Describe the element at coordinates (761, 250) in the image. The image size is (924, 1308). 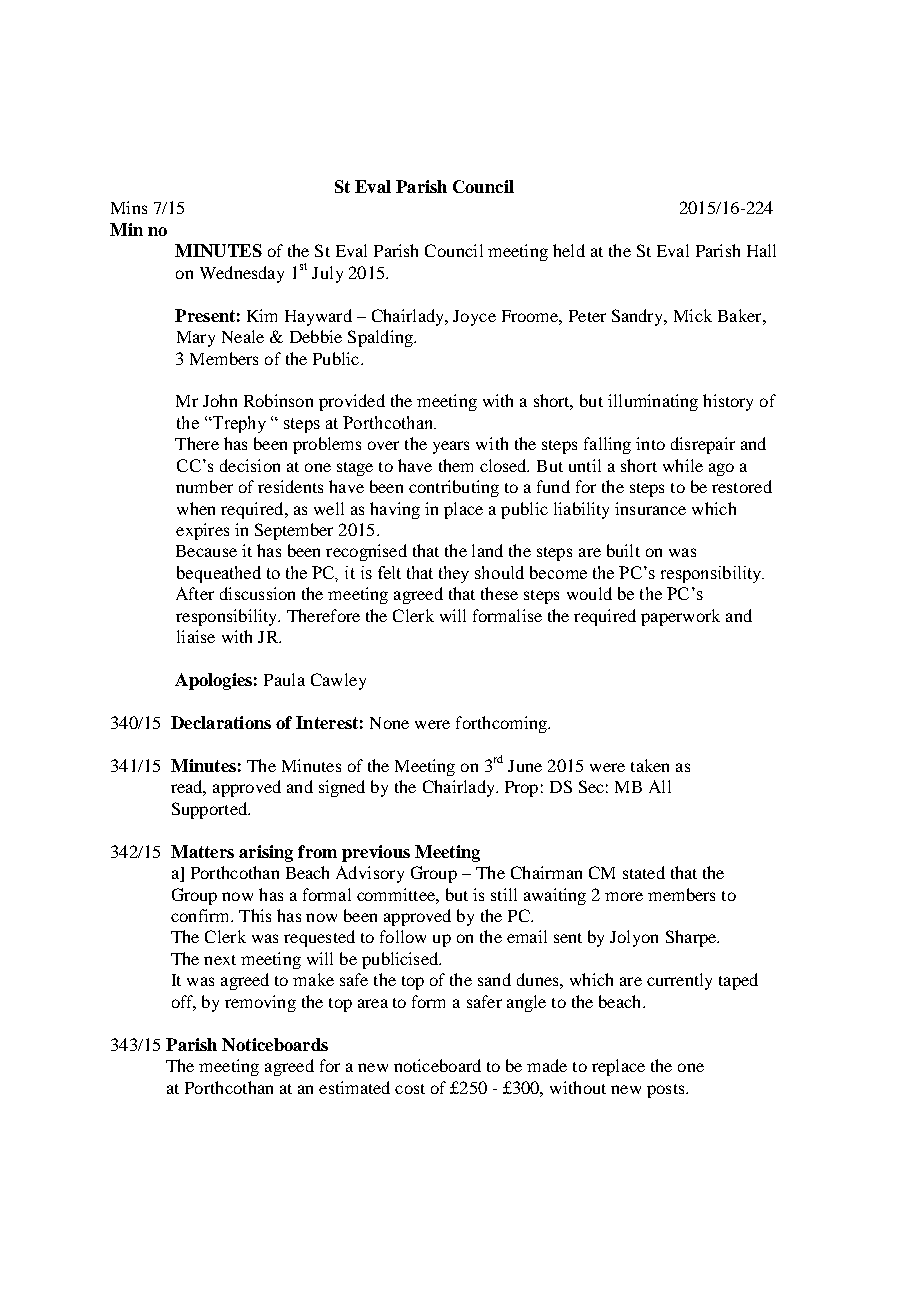
I see `Hall` at that location.
